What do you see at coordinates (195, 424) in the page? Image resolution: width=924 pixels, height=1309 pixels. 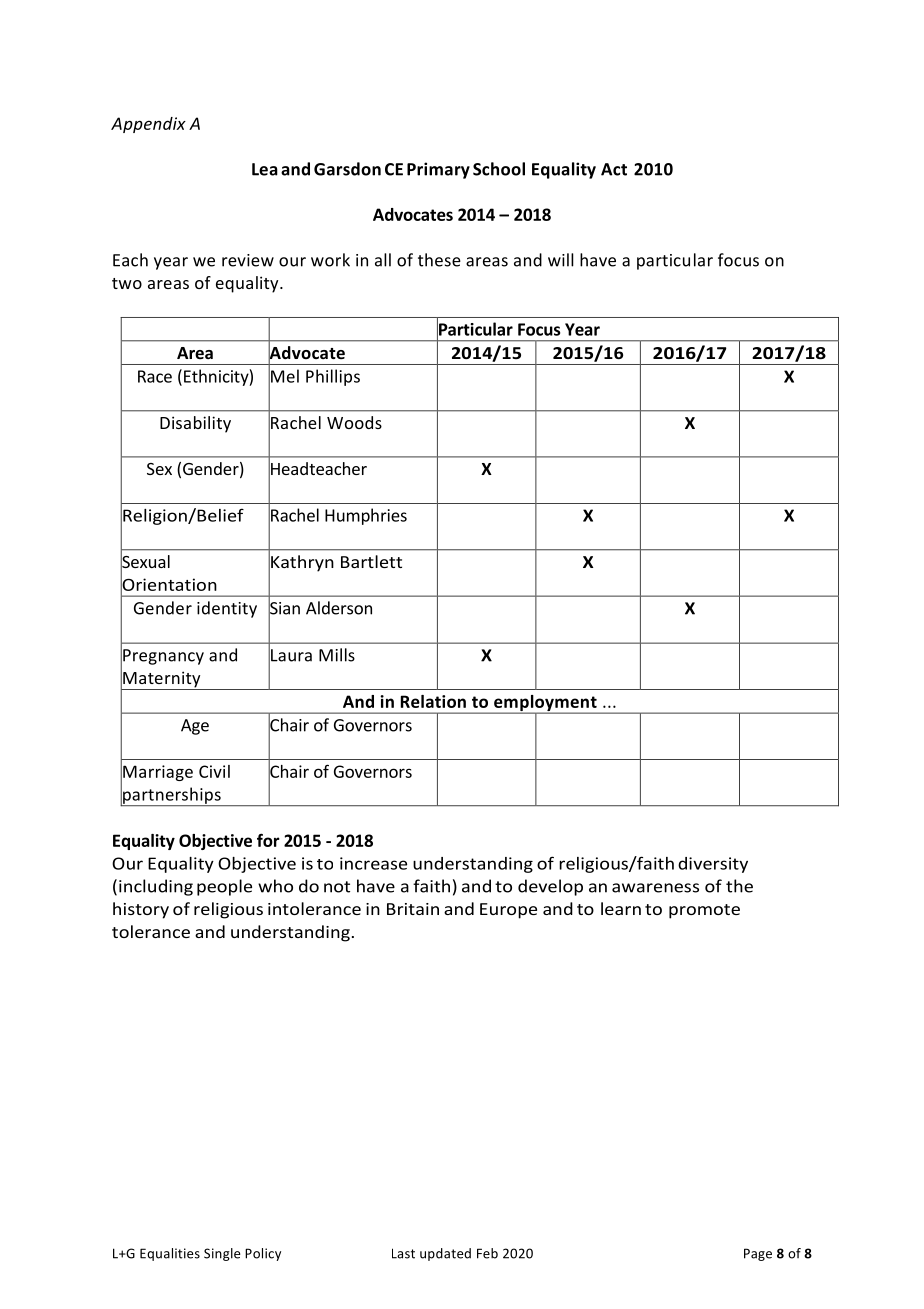 I see `Disability` at bounding box center [195, 424].
